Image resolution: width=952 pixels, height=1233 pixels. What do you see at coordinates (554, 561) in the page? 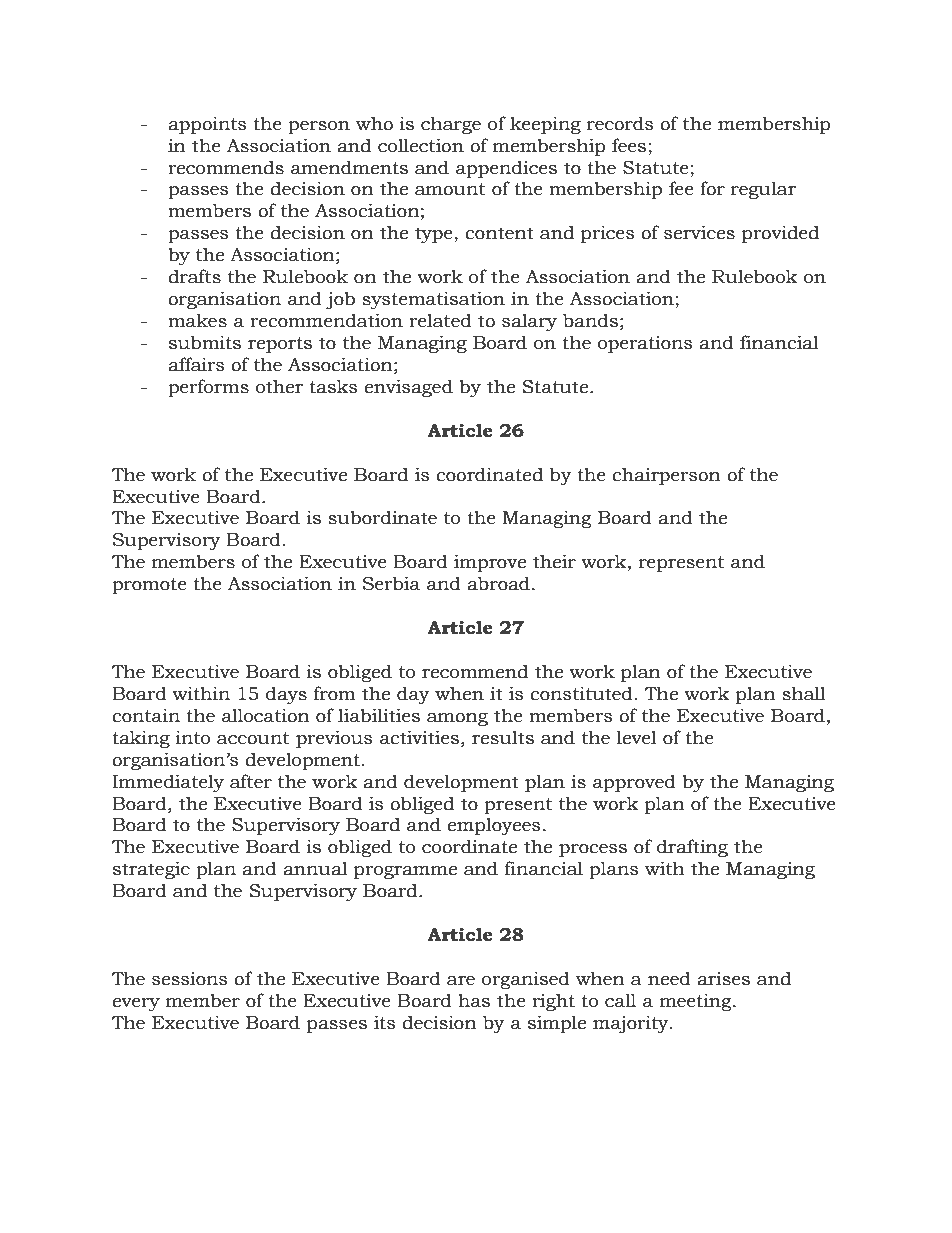
I see `their` at bounding box center [554, 561].
